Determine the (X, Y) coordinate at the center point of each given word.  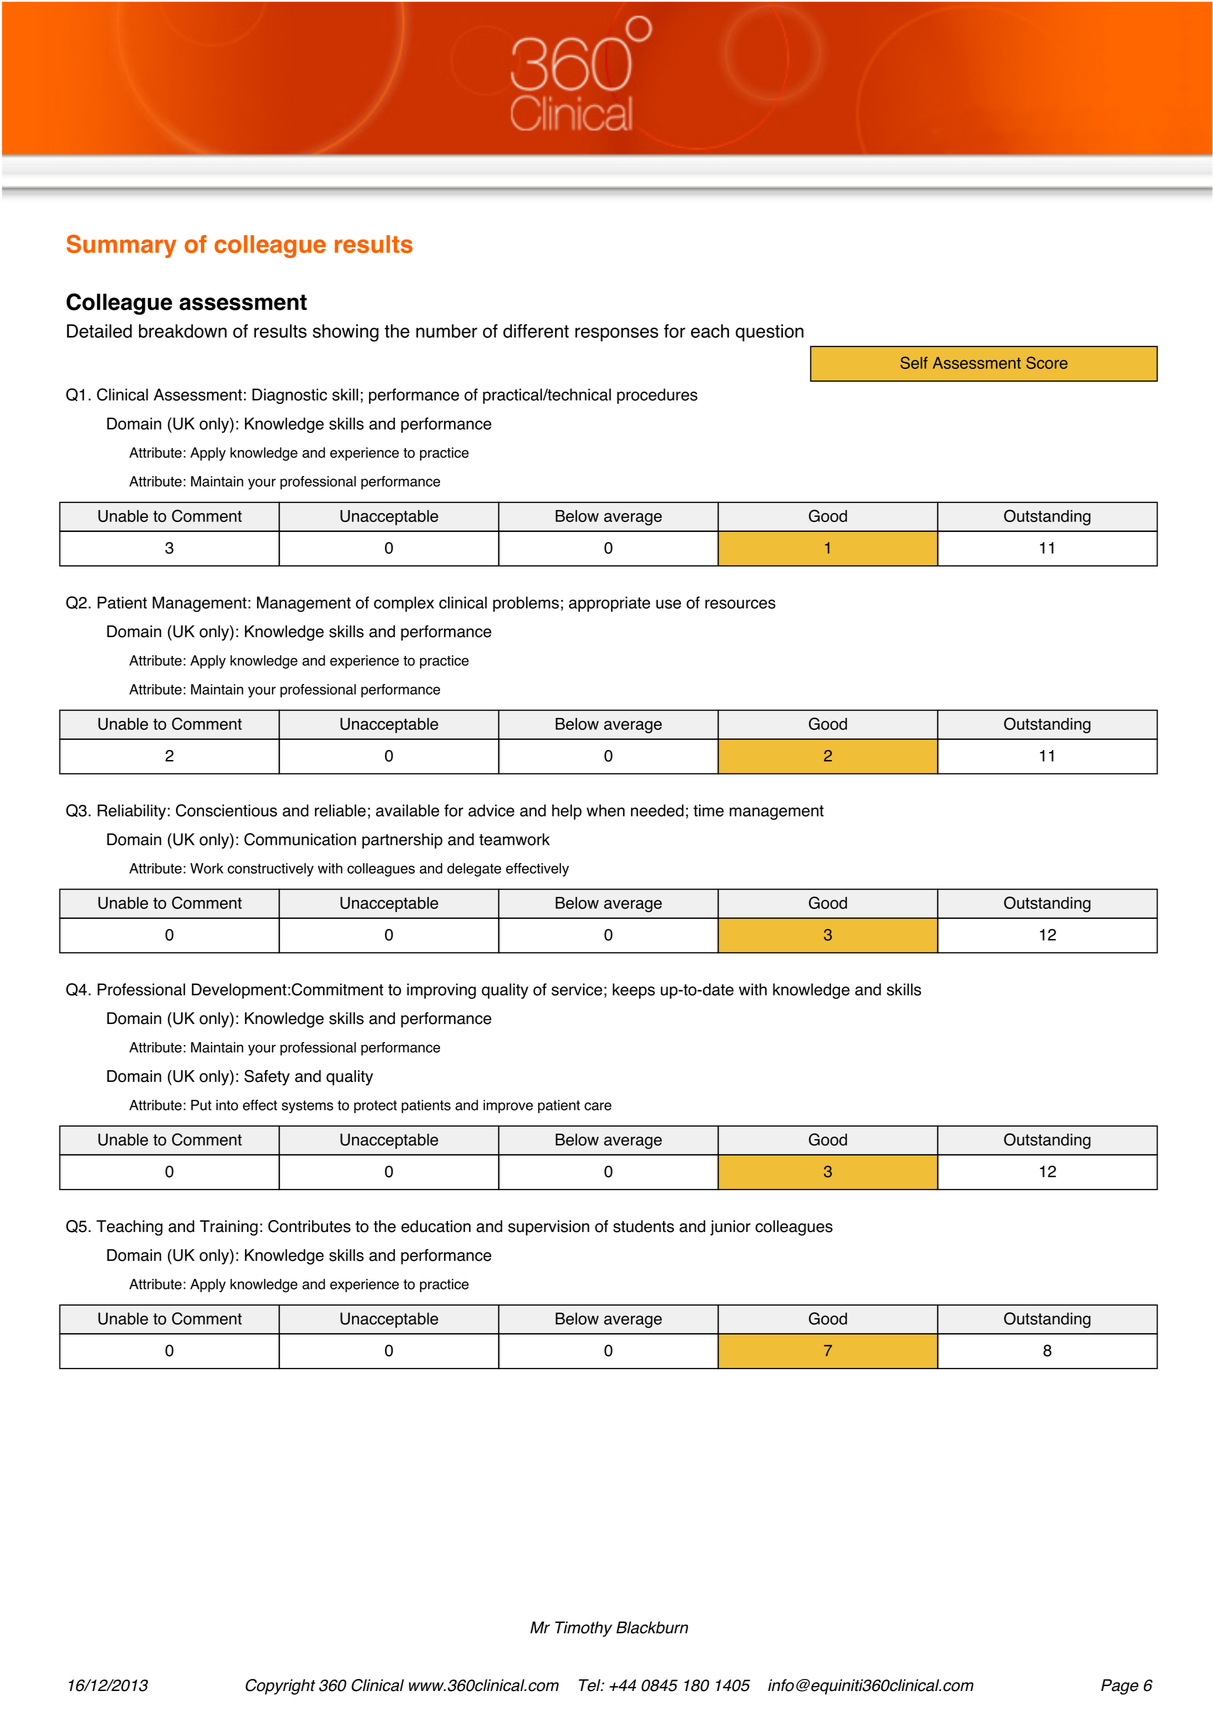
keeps (634, 991)
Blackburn (652, 1627)
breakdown (183, 331)
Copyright (280, 1687)
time (708, 810)
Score (1047, 362)
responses (616, 334)
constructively (270, 870)
